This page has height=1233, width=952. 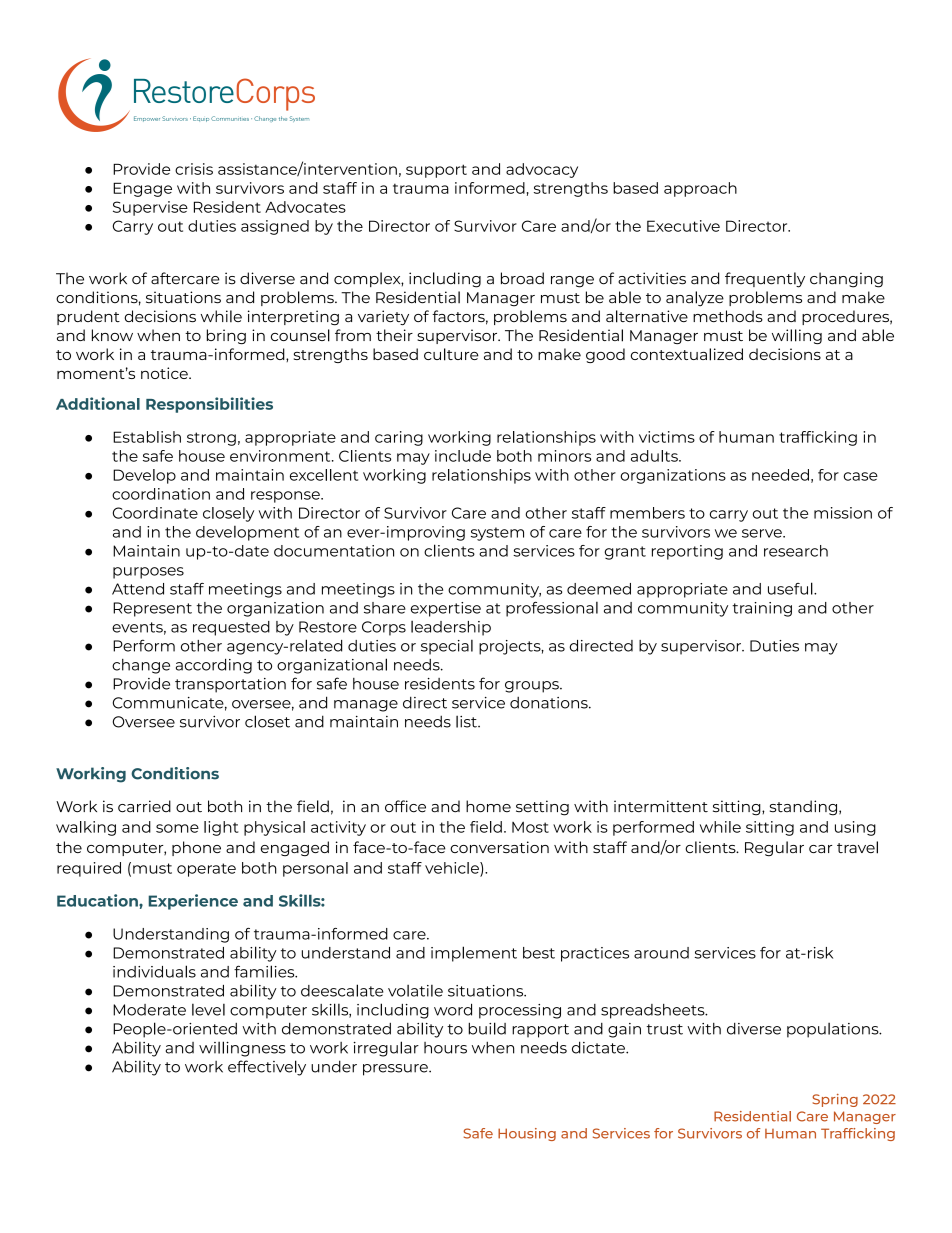 What do you see at coordinates (488, 806) in the page?
I see `home` at bounding box center [488, 806].
